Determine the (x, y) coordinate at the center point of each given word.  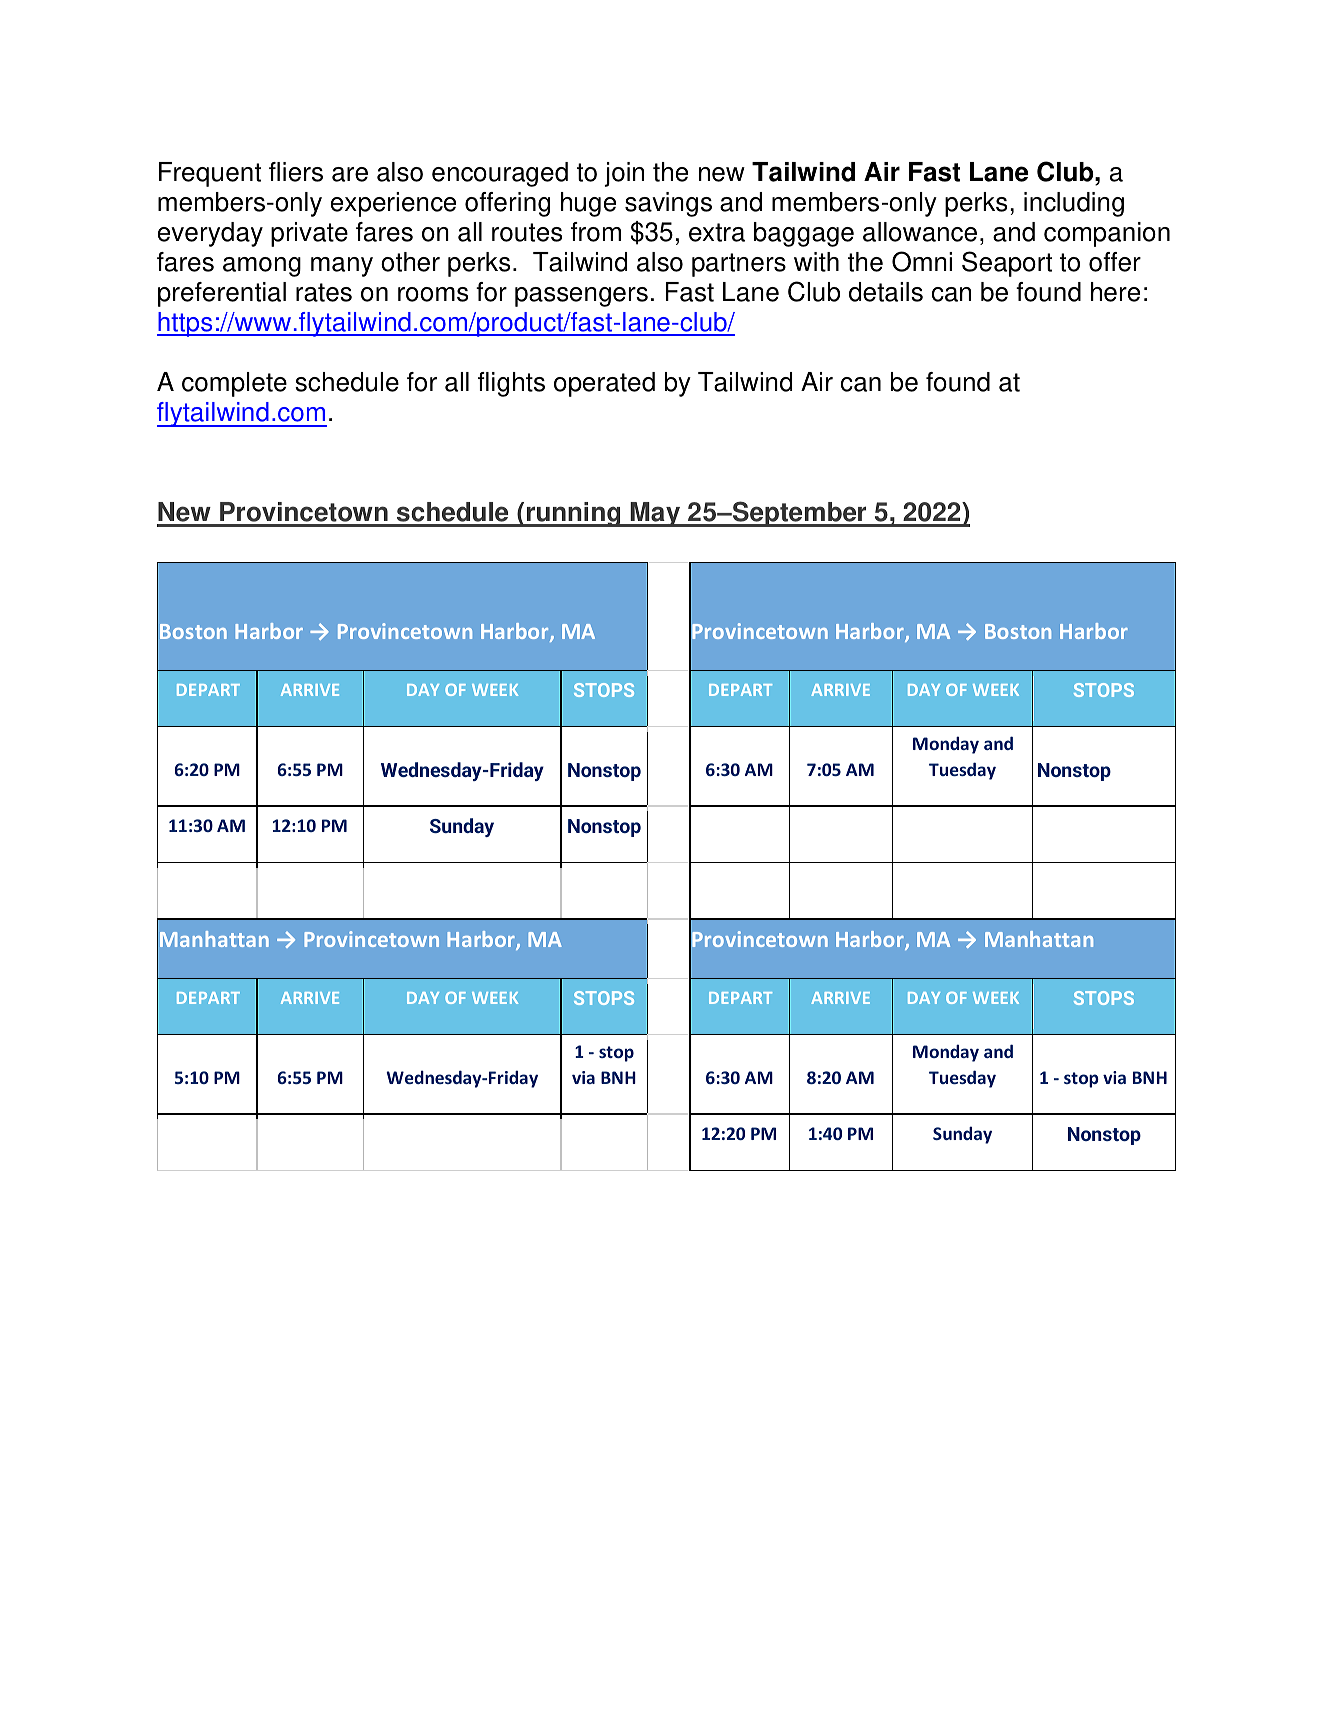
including (1074, 204)
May (655, 514)
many (342, 267)
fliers (296, 172)
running (573, 514)
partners (739, 265)
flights (511, 384)
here (1115, 292)
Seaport (1007, 264)
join (624, 174)
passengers (581, 297)
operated (604, 384)
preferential (222, 294)
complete (234, 384)
